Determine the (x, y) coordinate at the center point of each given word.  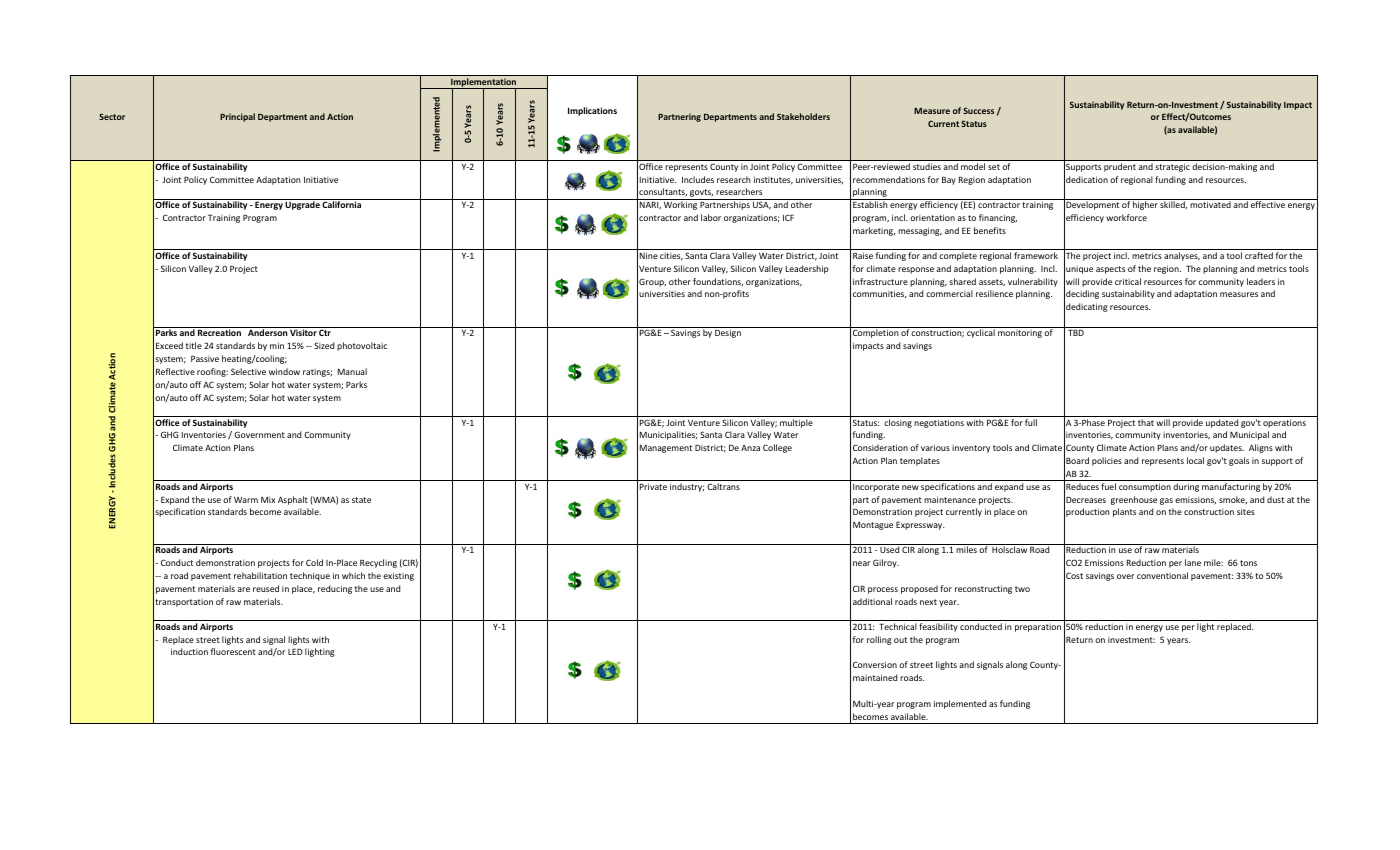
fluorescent (233, 651)
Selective (248, 371)
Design (728, 333)
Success (978, 110)
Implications (592, 111)
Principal (237, 117)
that (1146, 422)
